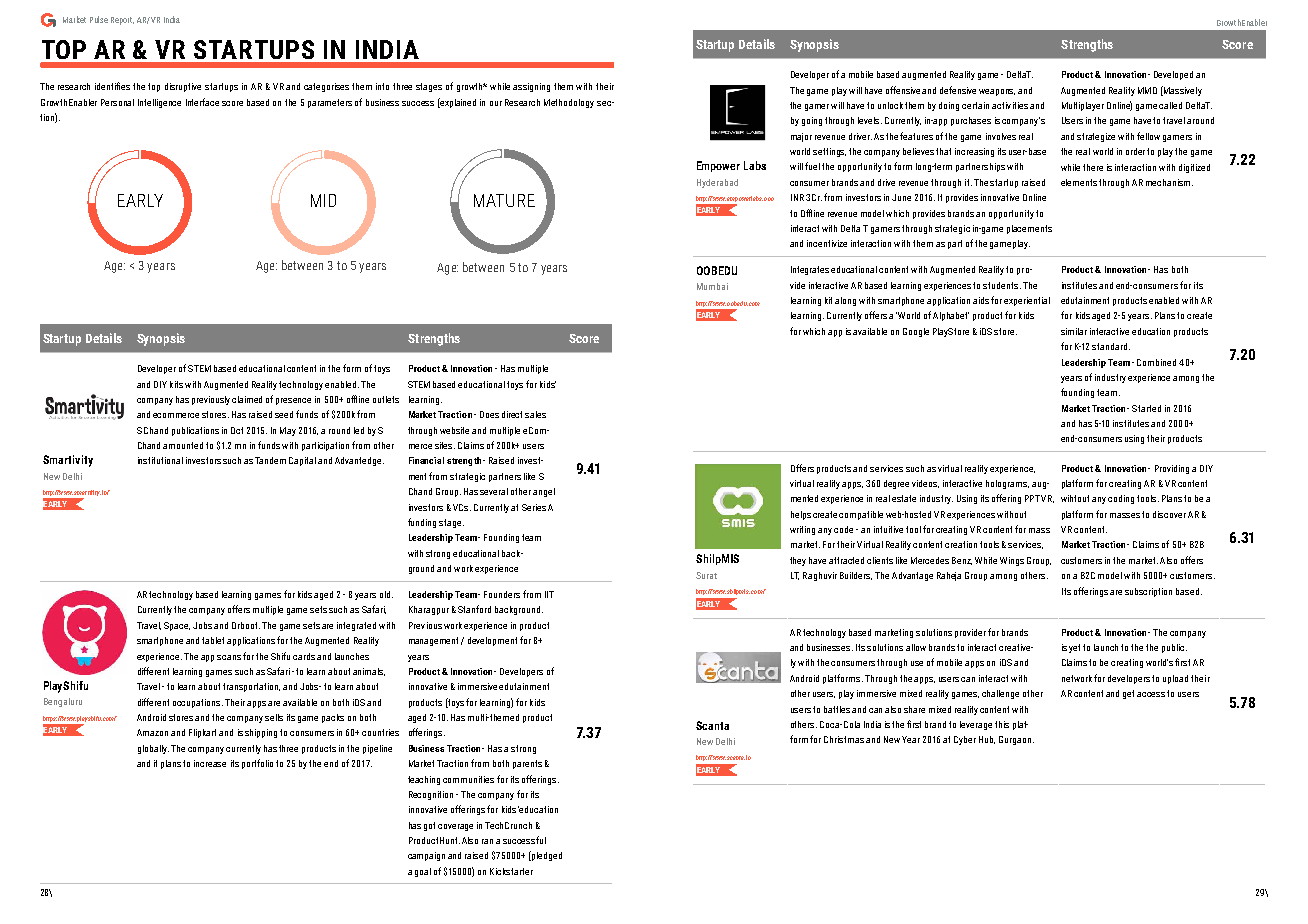 Image resolution: width=1308 pixels, height=924 pixels. Describe the element at coordinates (512, 414) in the document. I see `direct` at that location.
